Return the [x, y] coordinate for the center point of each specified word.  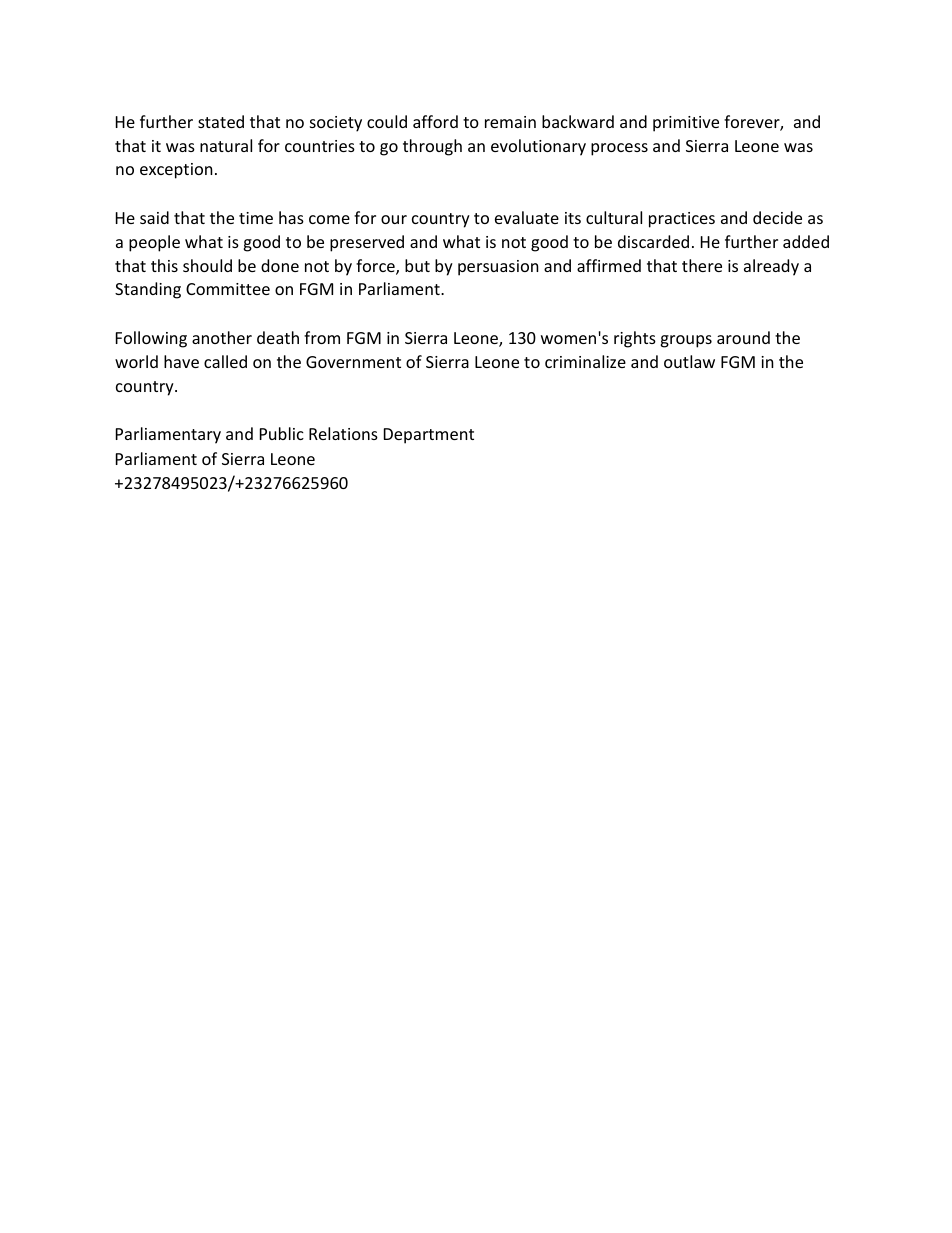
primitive [686, 124]
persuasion [498, 268]
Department [429, 436]
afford [435, 121]
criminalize [585, 361]
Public [282, 433]
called [225, 361]
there [702, 265]
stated [221, 121]
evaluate [527, 217]
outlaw [689, 361]
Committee [228, 289]
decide [777, 217]
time [256, 218]
